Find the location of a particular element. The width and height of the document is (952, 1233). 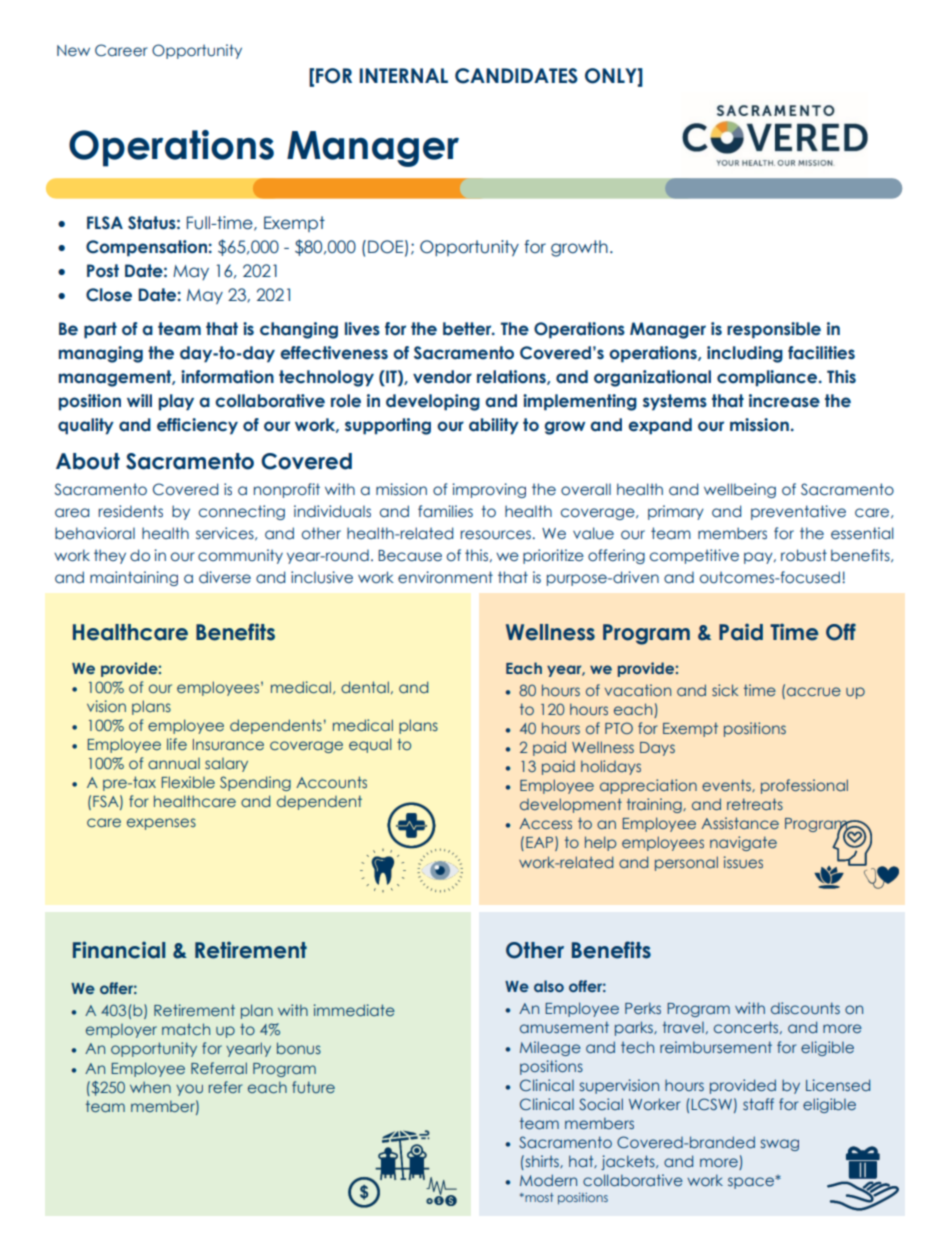

swag is located at coordinates (780, 1145).
